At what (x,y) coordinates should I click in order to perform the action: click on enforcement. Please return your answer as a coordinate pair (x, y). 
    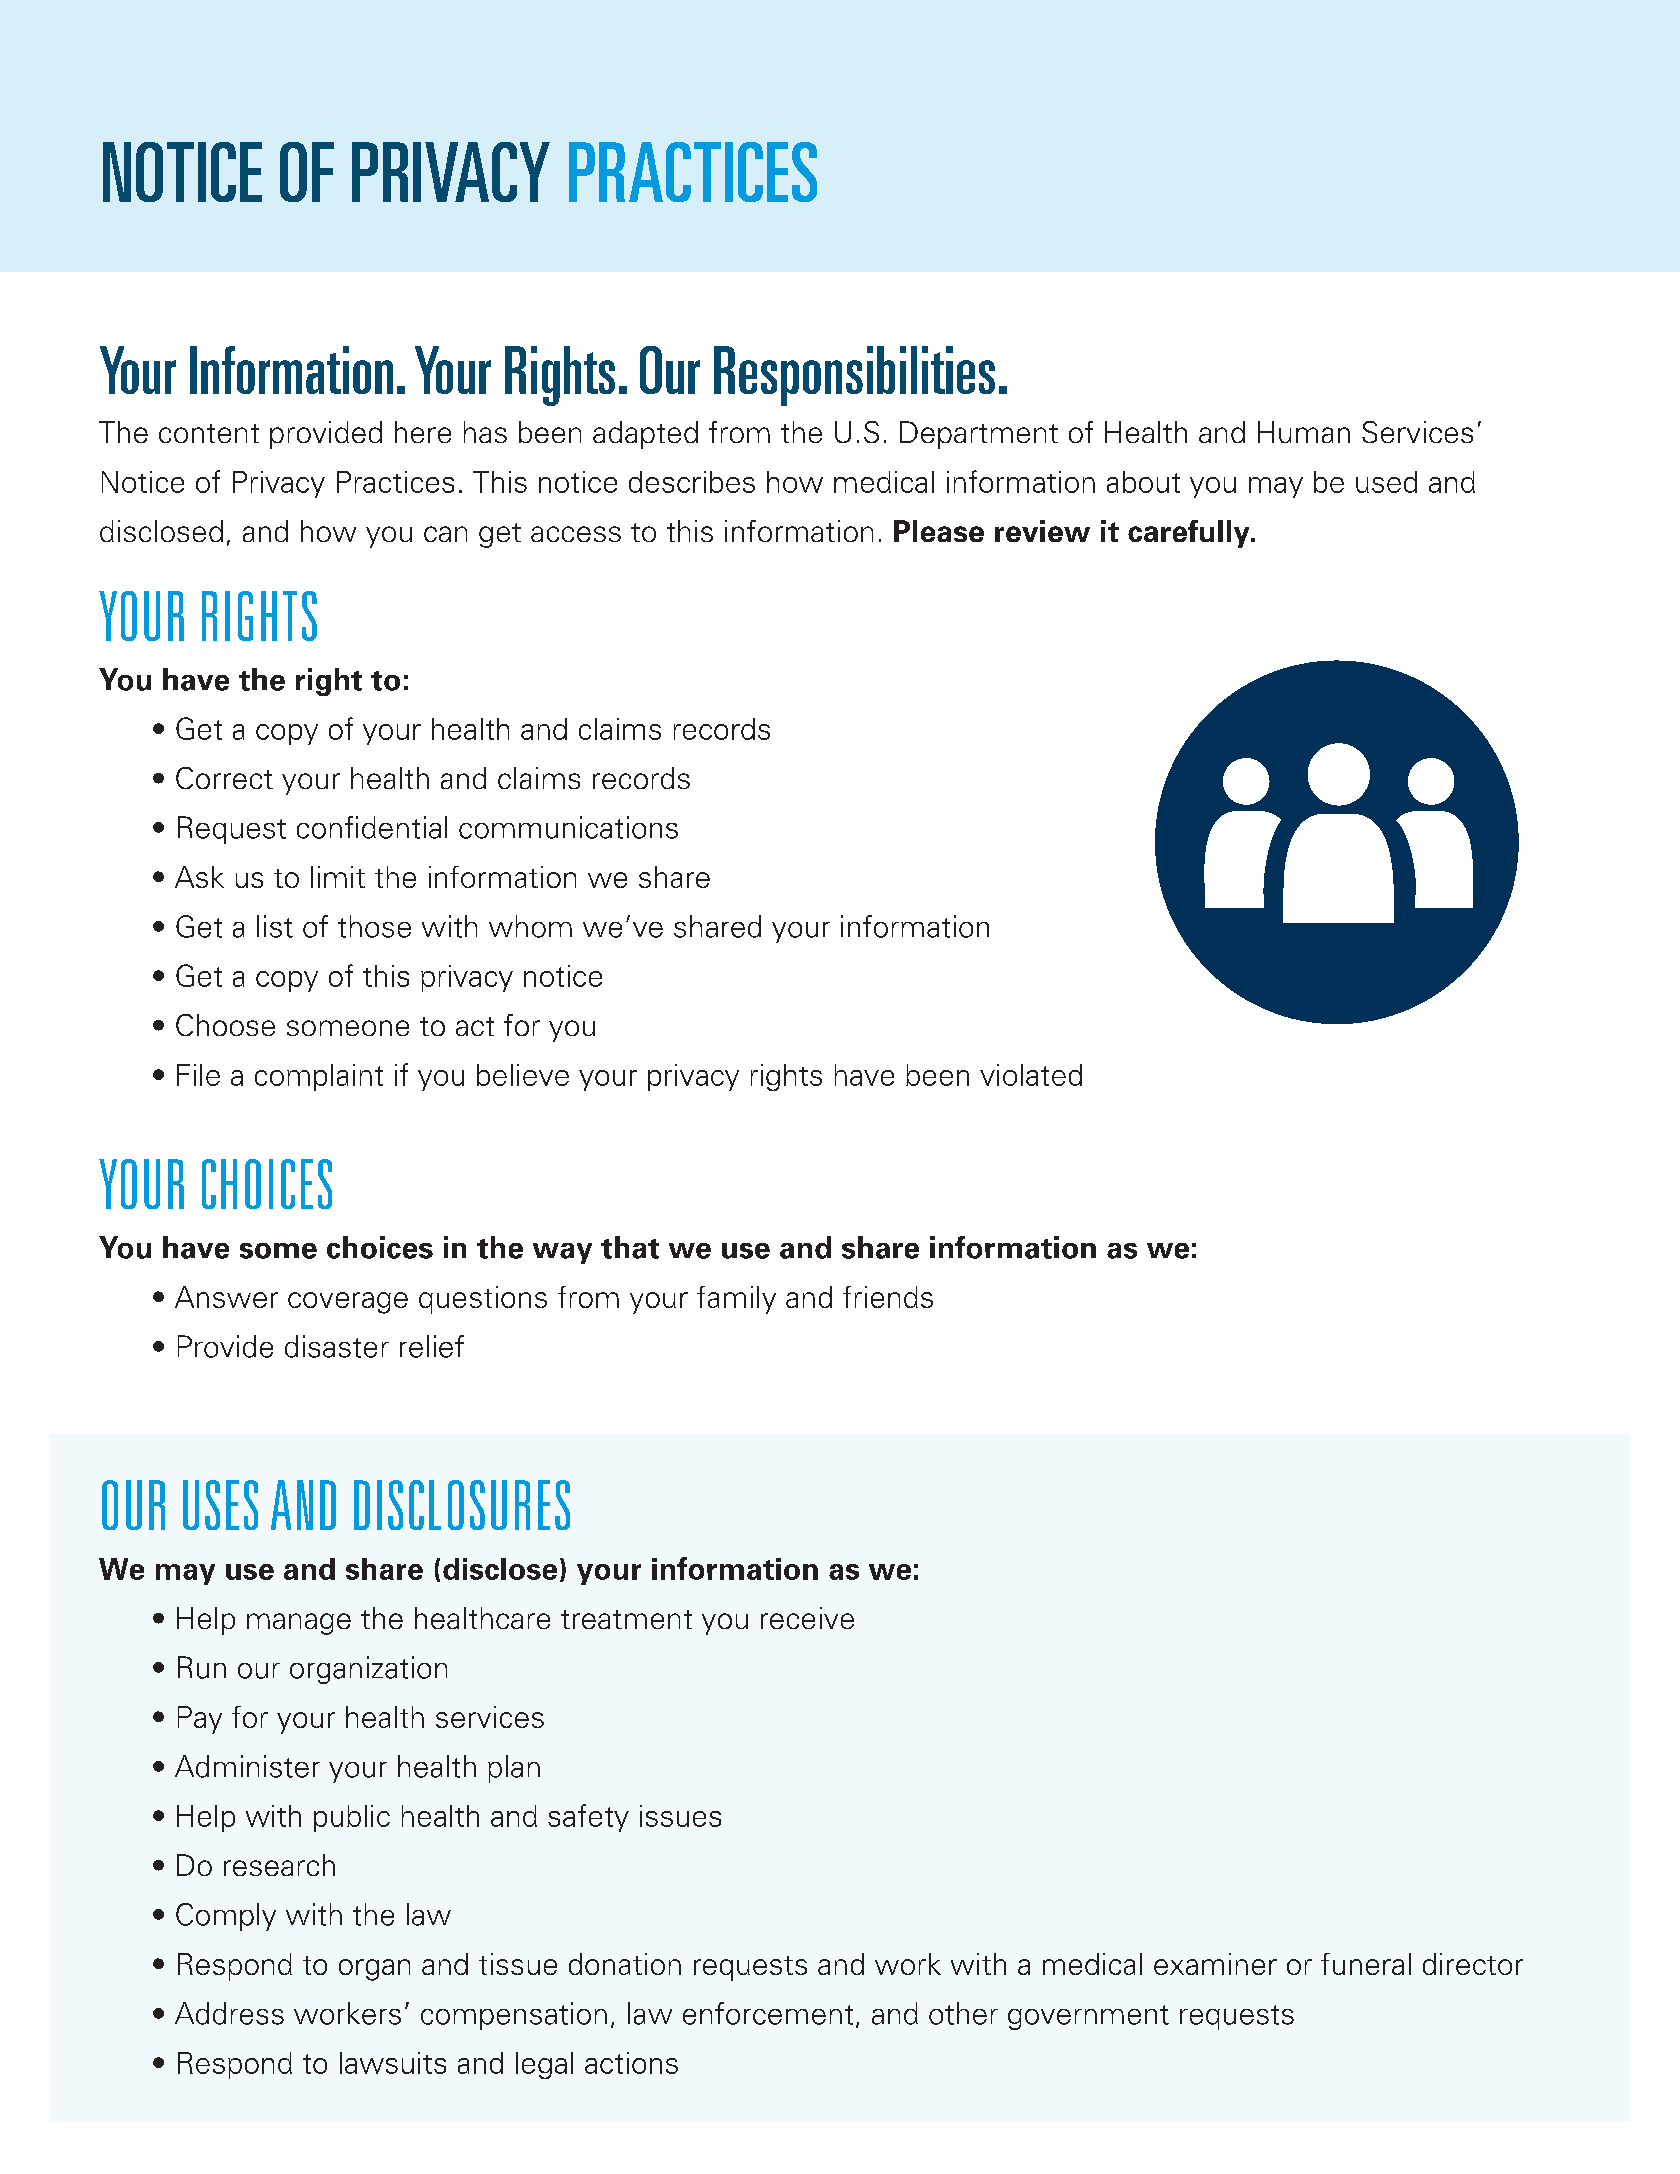
    Looking at the image, I should click on (768, 2013).
